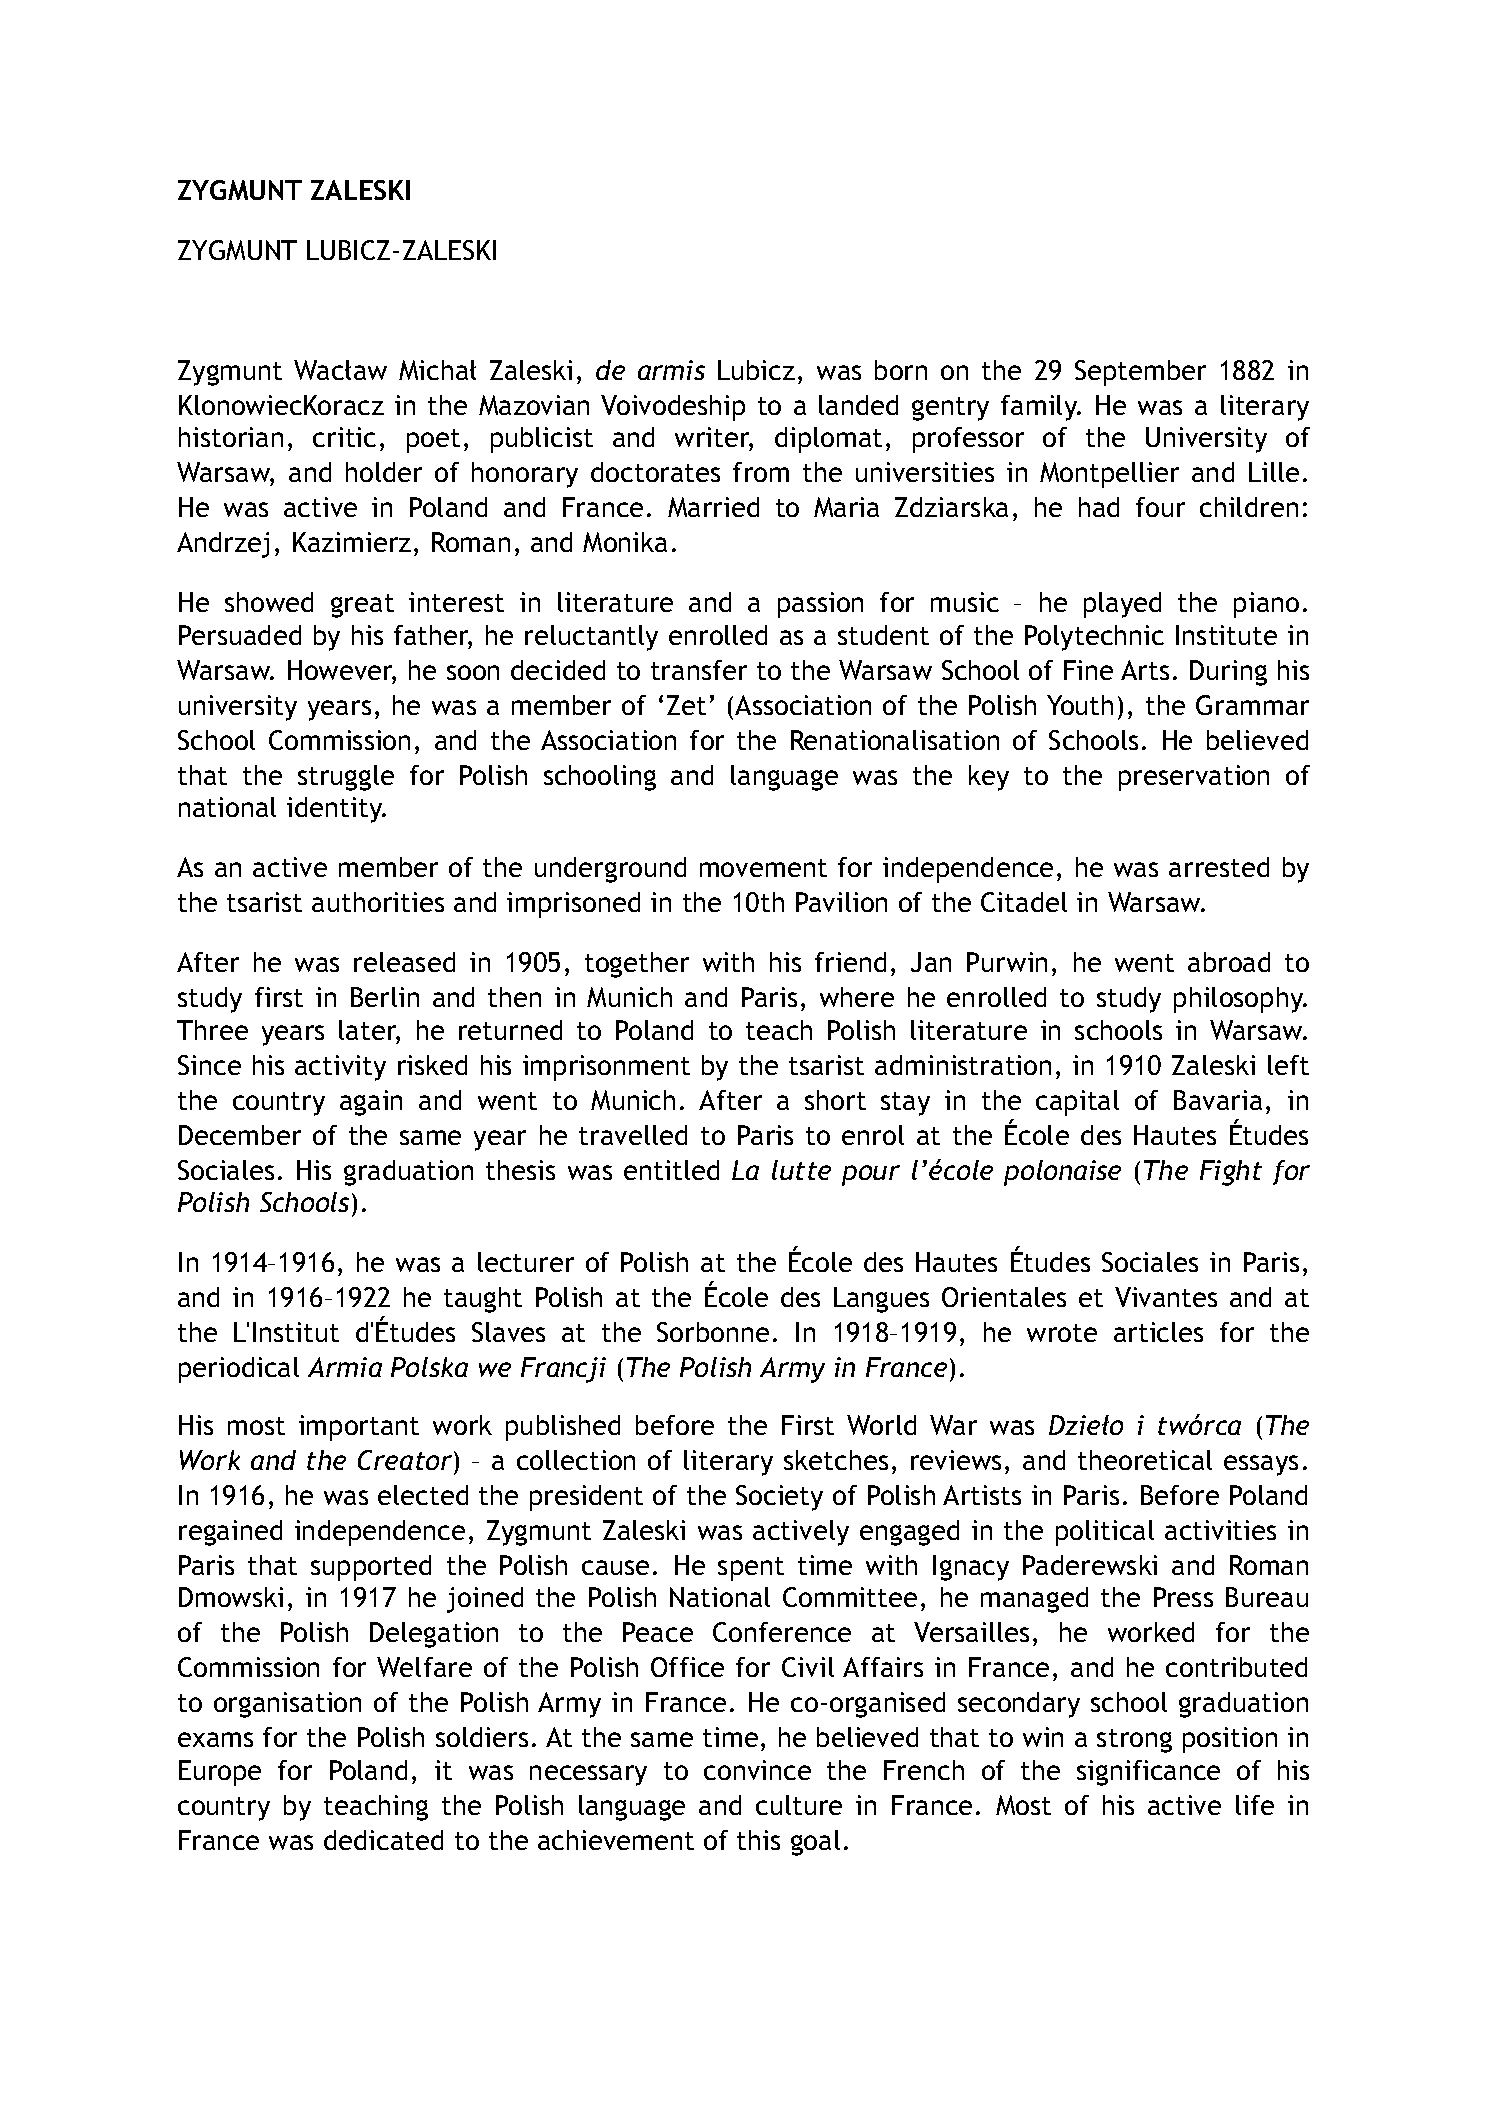 This screenshot has width=1487, height=2105. What do you see at coordinates (761, 472) in the screenshot?
I see `from` at bounding box center [761, 472].
